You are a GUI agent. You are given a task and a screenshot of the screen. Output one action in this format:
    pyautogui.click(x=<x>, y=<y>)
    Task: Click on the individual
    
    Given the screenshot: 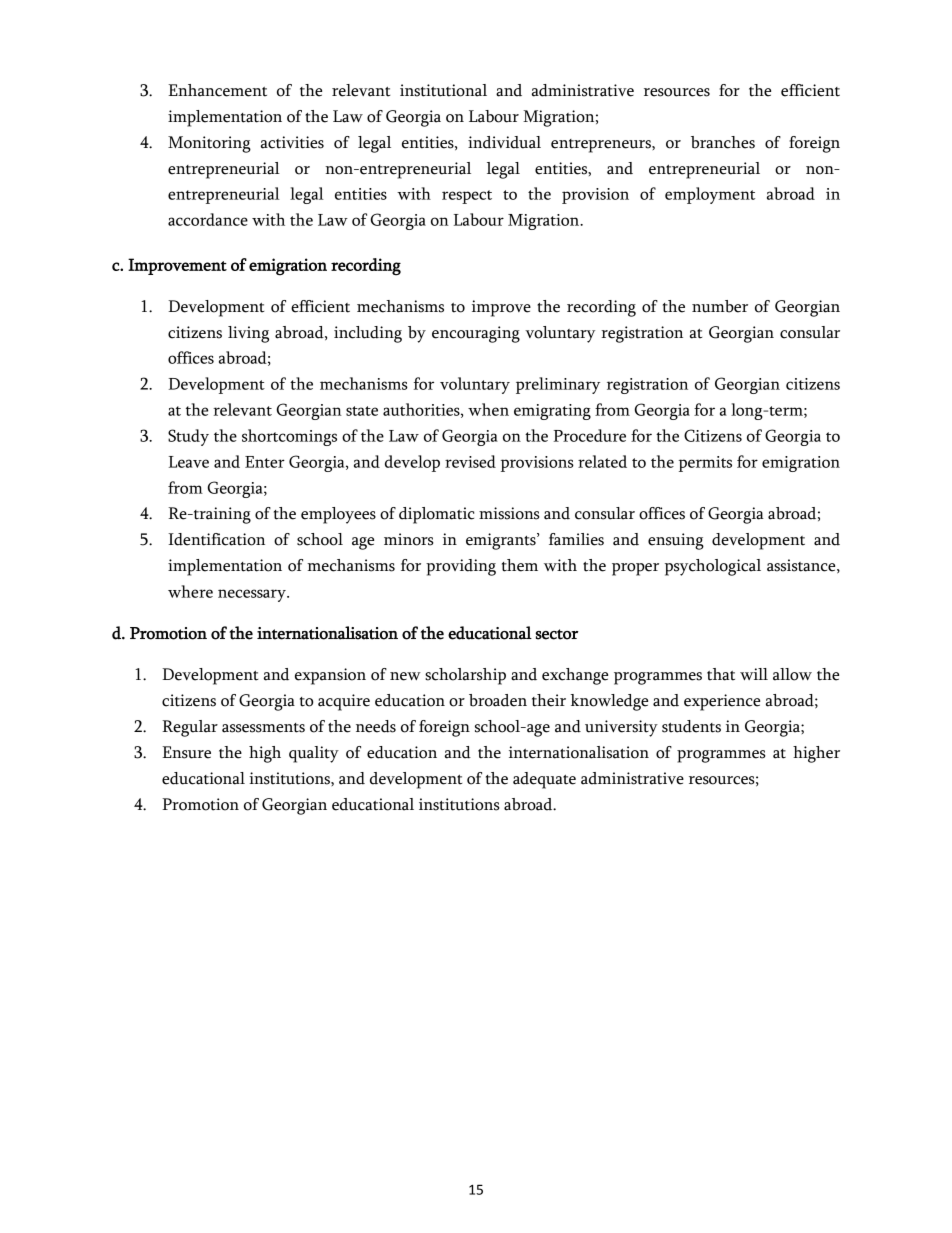 What is the action you would take?
    pyautogui.click(x=504, y=142)
